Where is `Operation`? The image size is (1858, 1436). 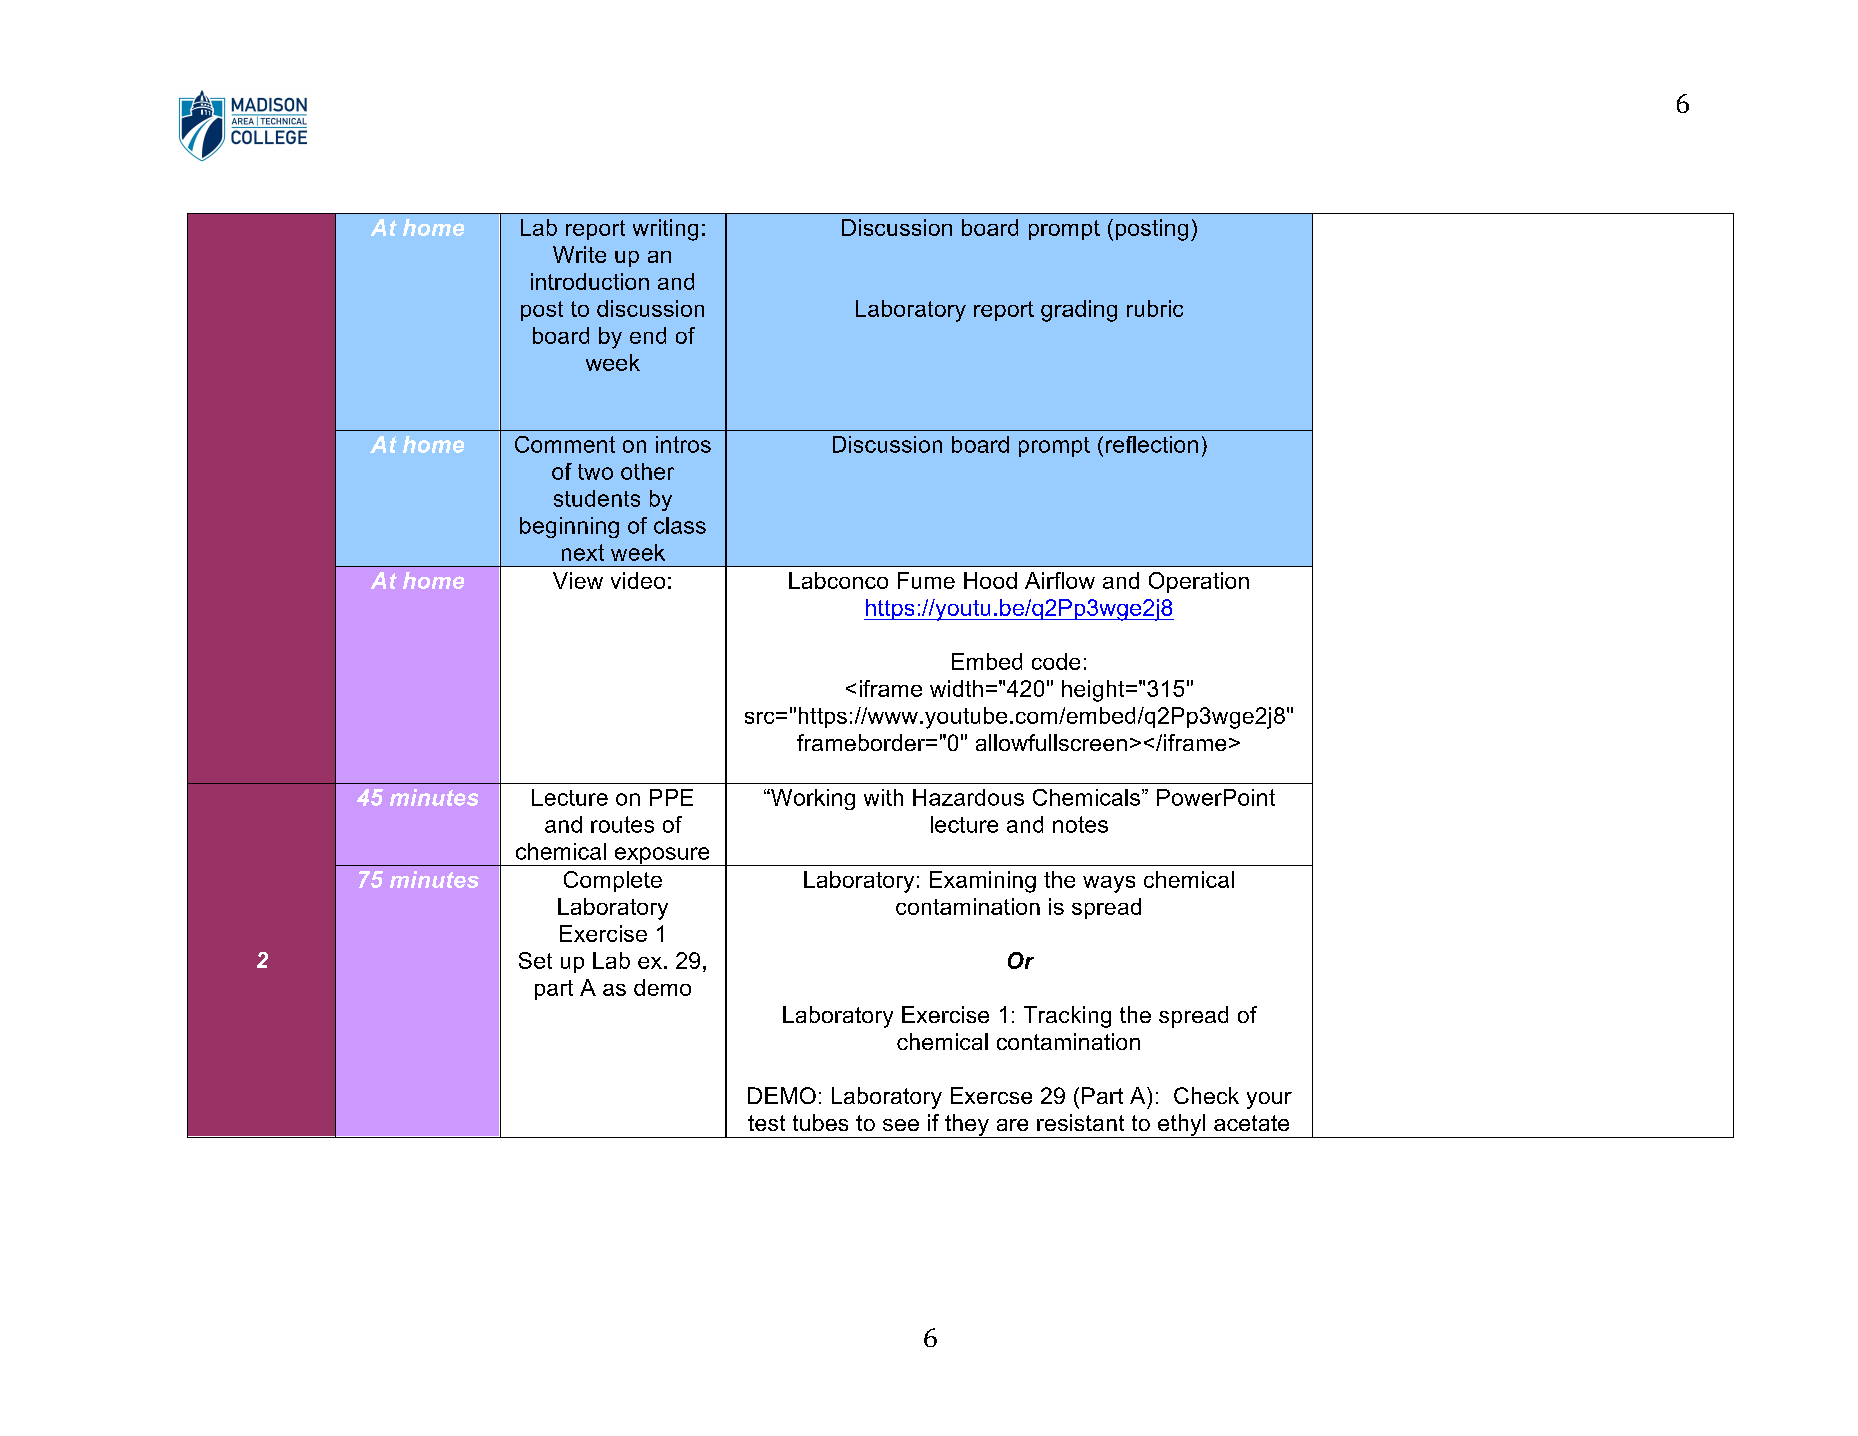
Operation is located at coordinates (1199, 582).
